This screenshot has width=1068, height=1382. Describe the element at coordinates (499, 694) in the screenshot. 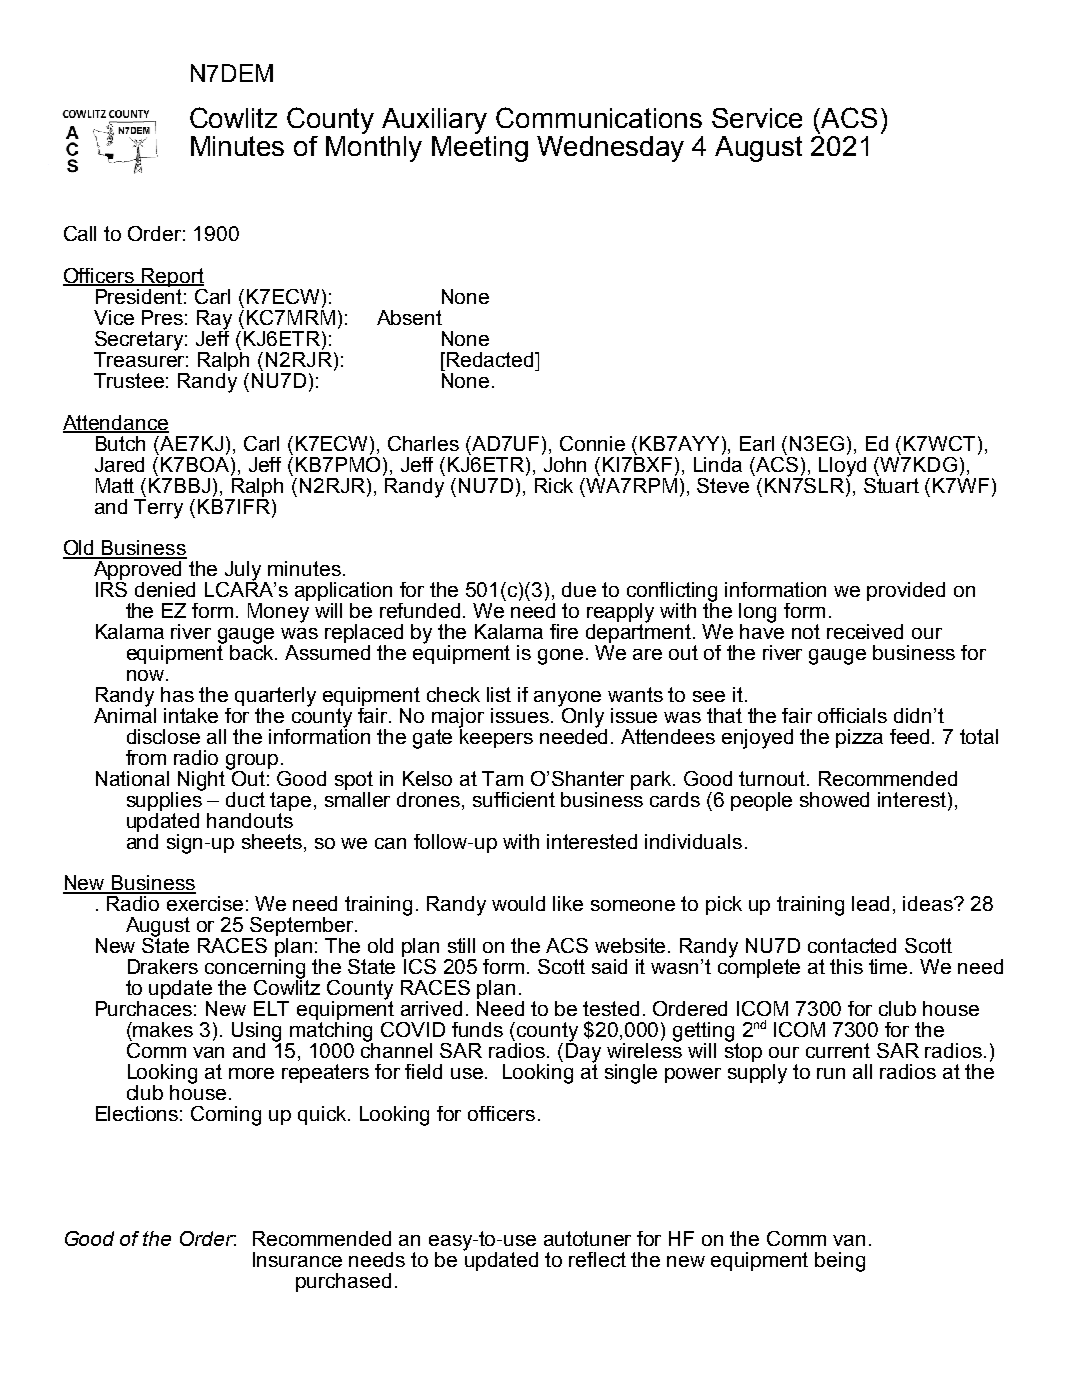

I see `list` at that location.
